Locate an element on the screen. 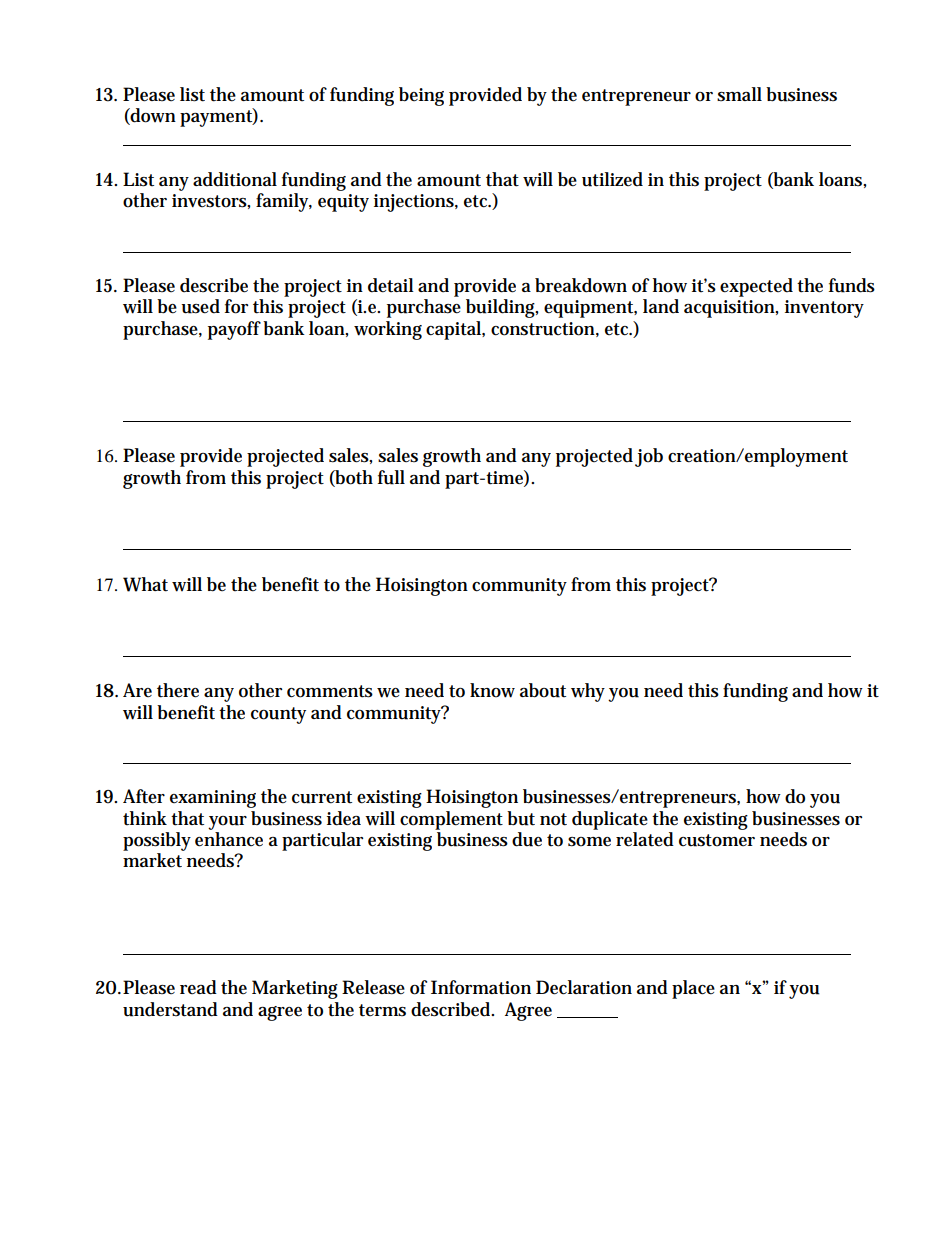  place is located at coordinates (693, 989).
